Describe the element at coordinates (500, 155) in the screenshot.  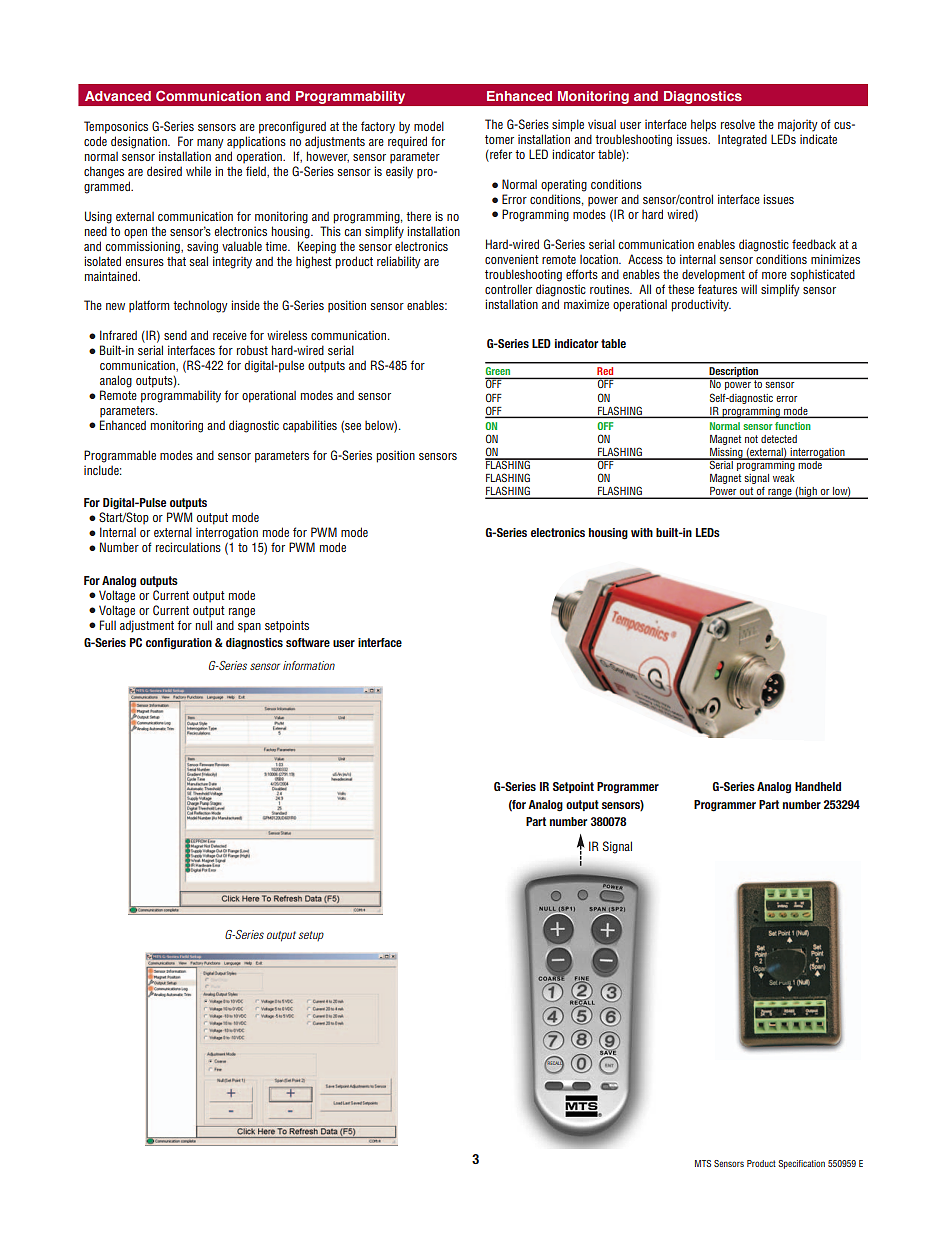
I see `refer` at that location.
